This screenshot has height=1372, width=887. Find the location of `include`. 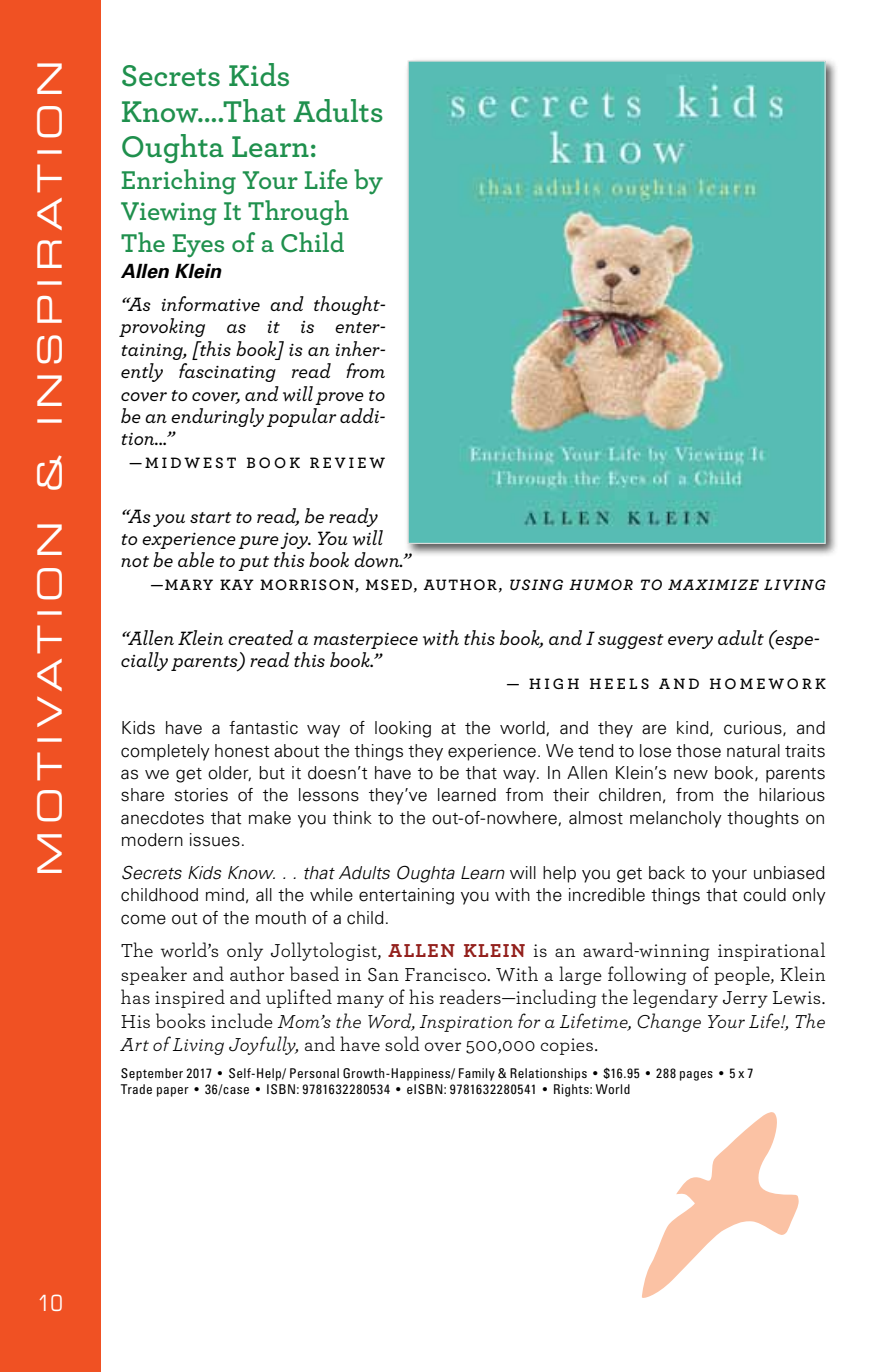

include is located at coordinates (242, 1020).
